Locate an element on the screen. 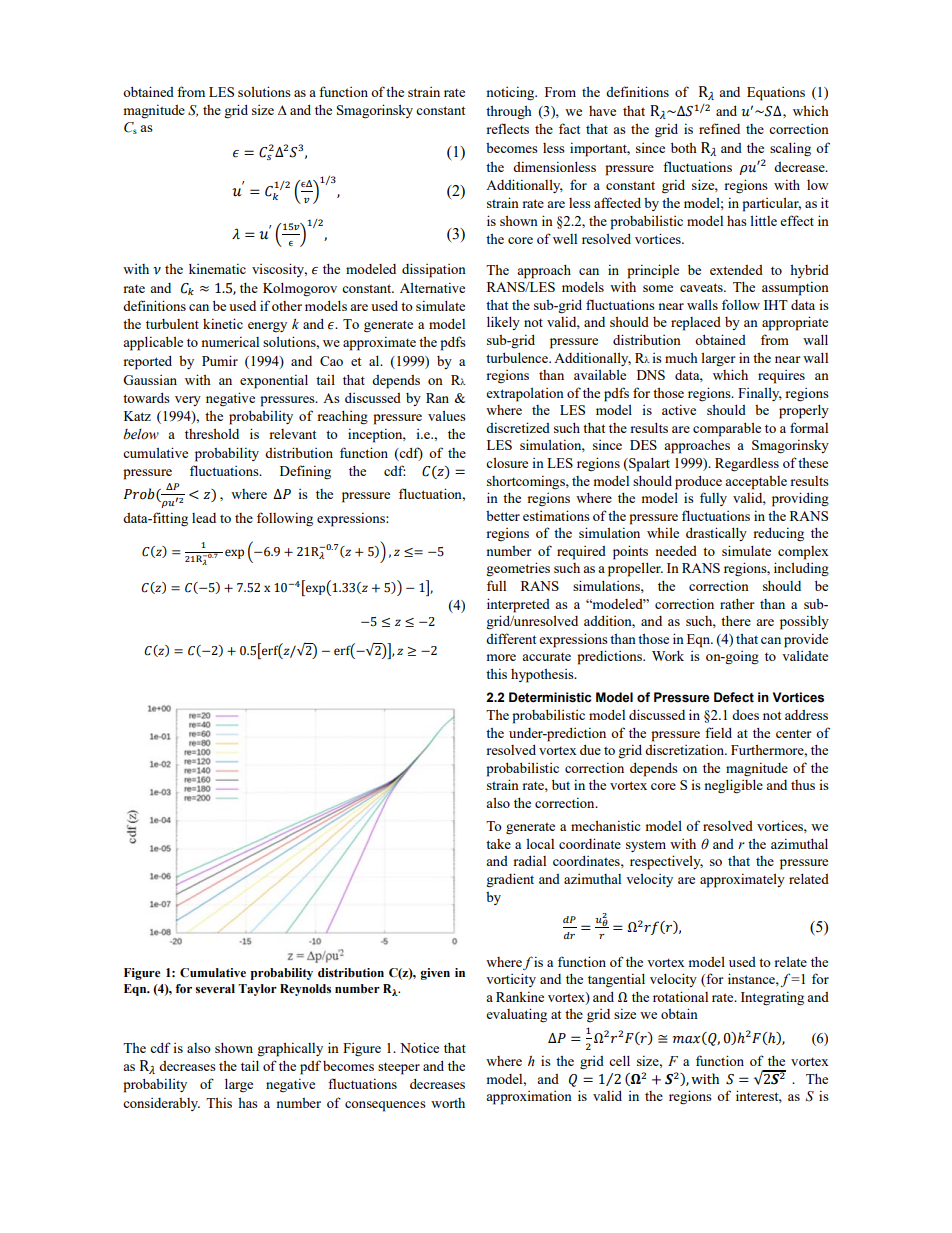  lead is located at coordinates (204, 518).
